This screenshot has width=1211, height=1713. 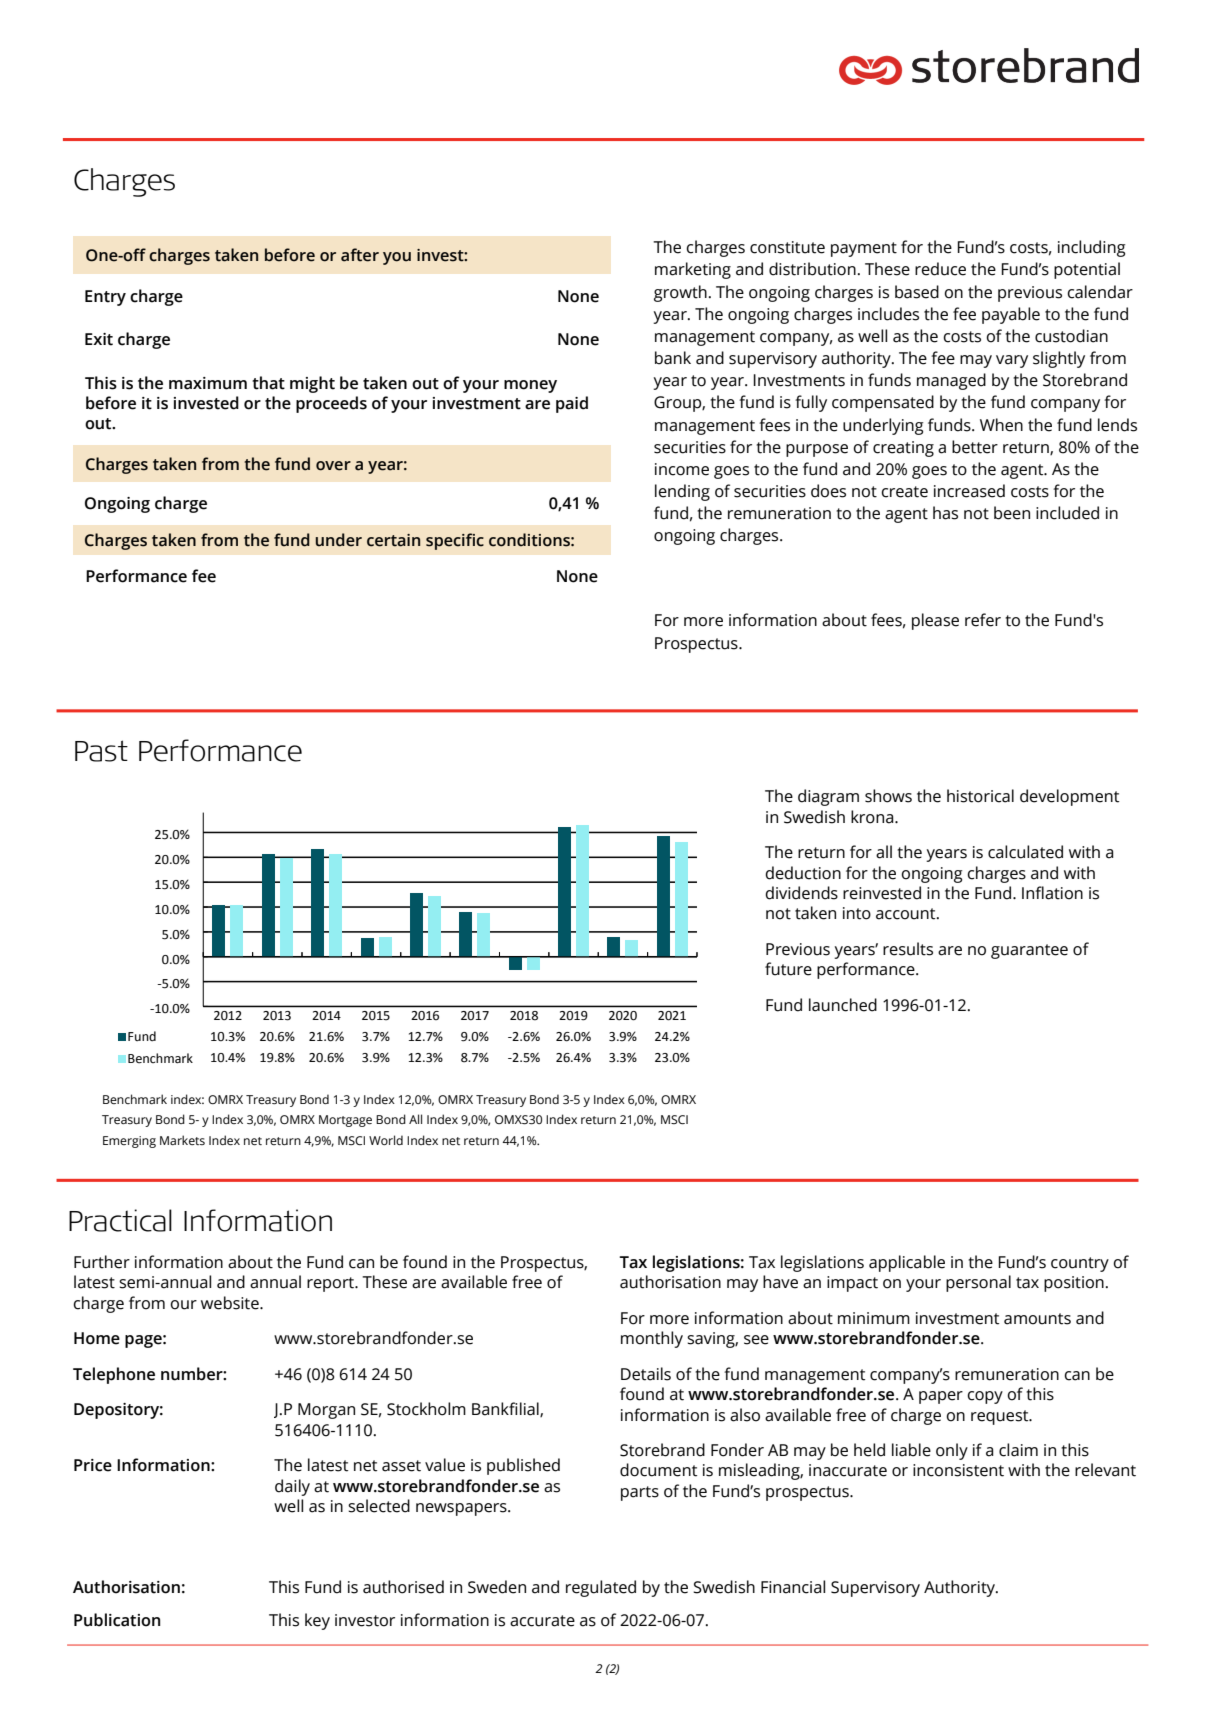 I want to click on Publication, so click(x=117, y=1620).
